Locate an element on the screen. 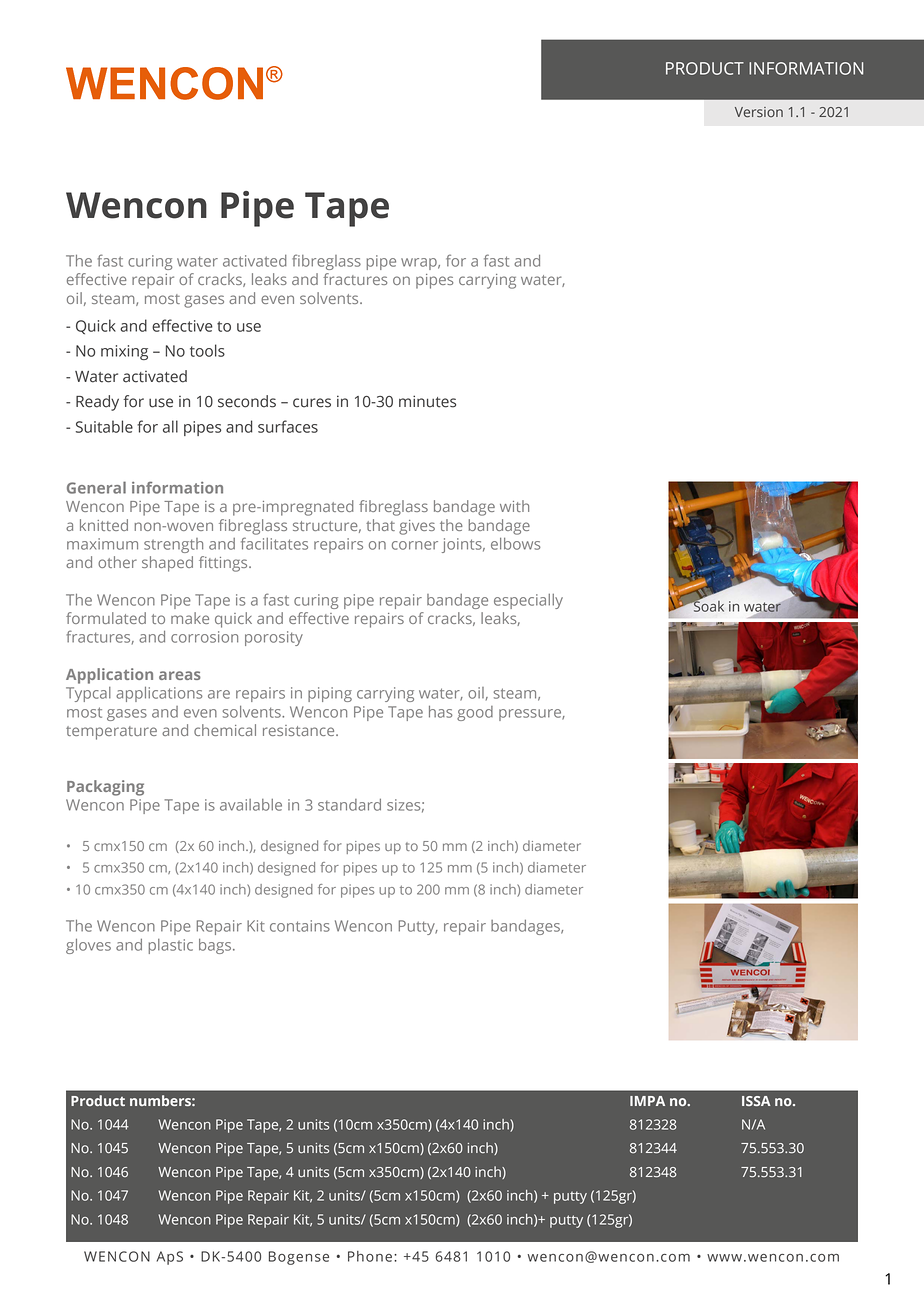  tools is located at coordinates (207, 350).
